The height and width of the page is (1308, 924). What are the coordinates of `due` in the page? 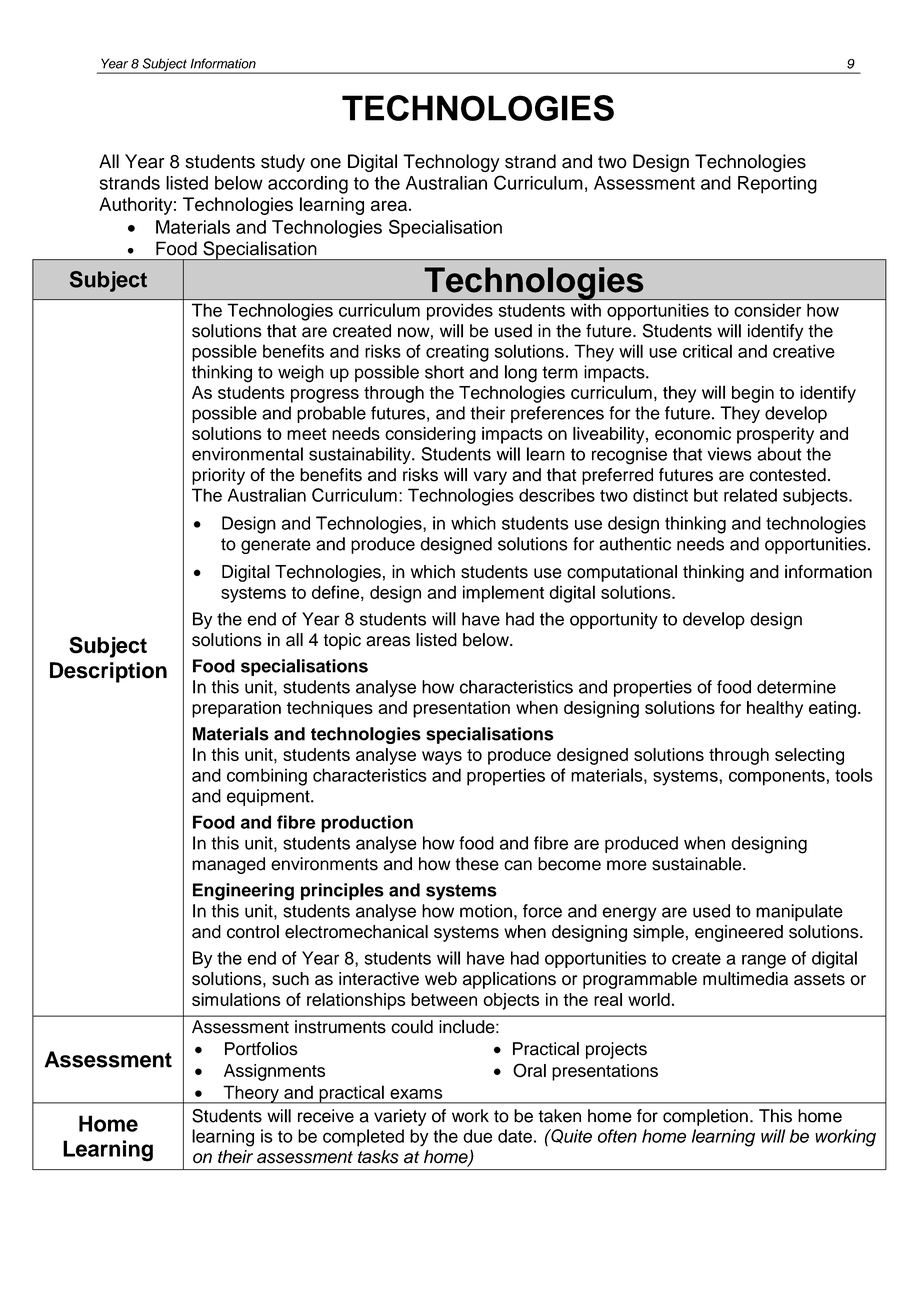 It's located at (477, 1136).
